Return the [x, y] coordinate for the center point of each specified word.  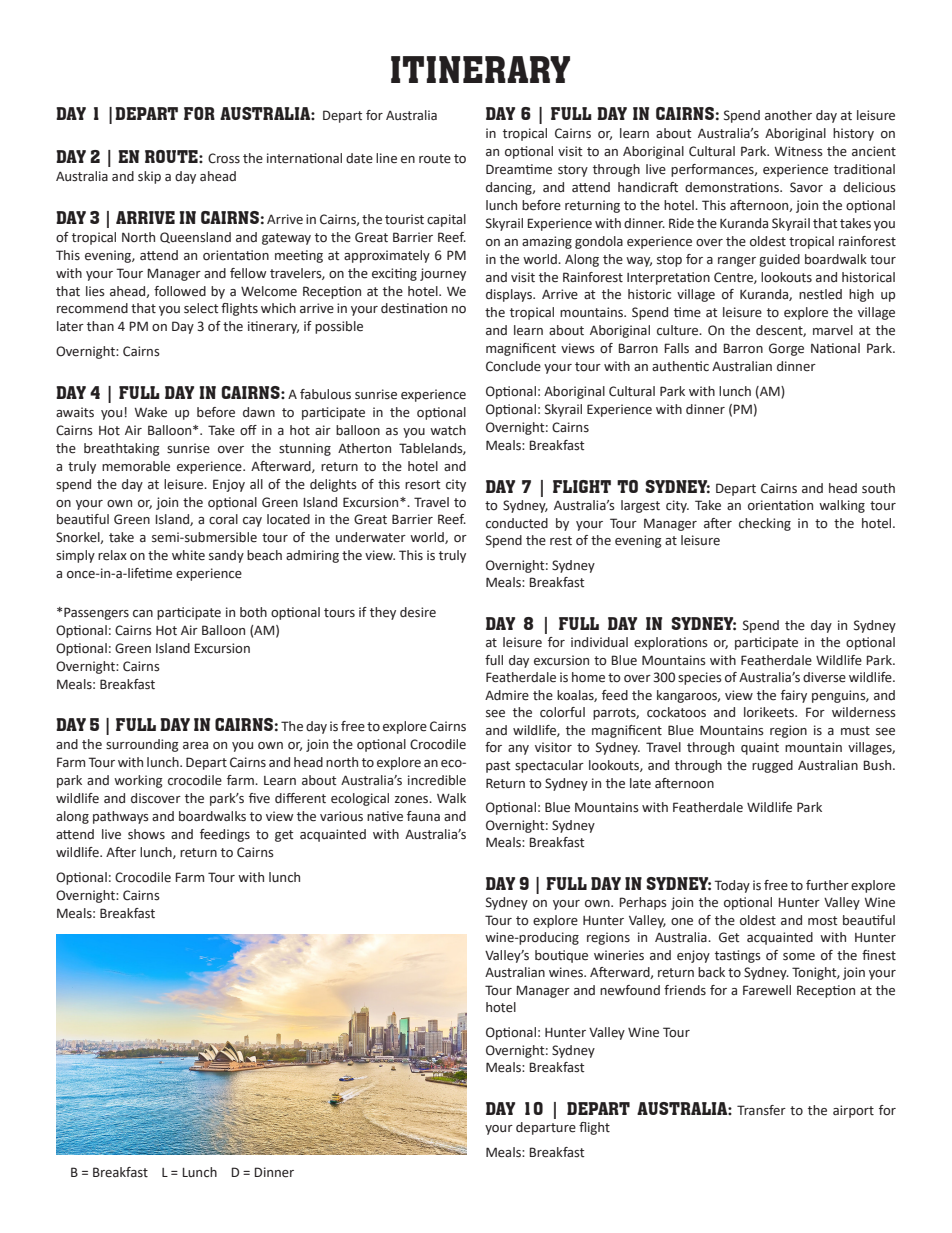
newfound [630, 990]
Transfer [761, 1110]
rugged [772, 766]
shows [146, 834]
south [878, 488]
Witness [798, 151]
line [386, 158]
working [138, 781]
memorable [136, 466]
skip [149, 177]
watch [448, 430]
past [498, 767]
